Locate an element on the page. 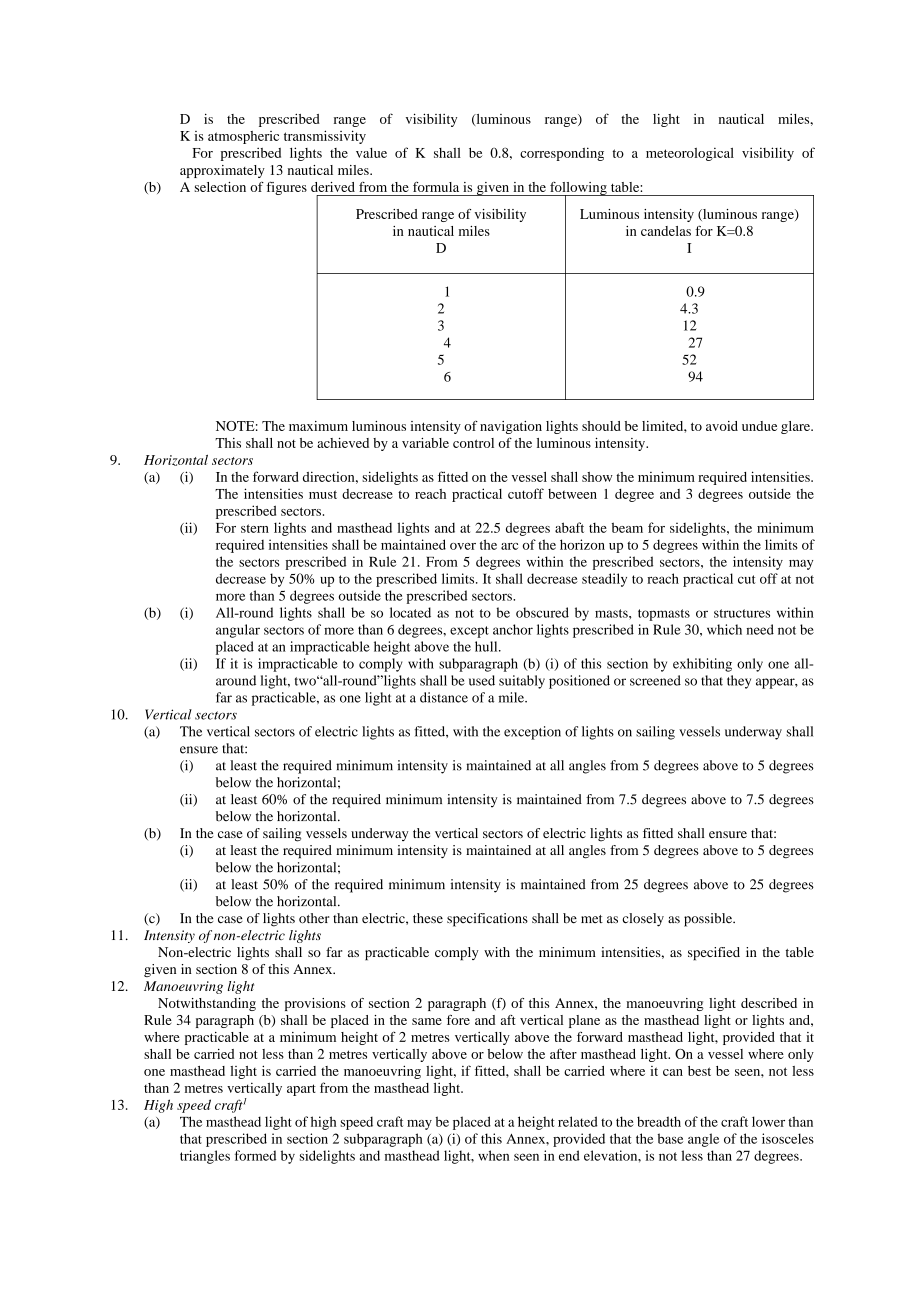 Image resolution: width=924 pixels, height=1308 pixels. lower is located at coordinates (768, 1121).
